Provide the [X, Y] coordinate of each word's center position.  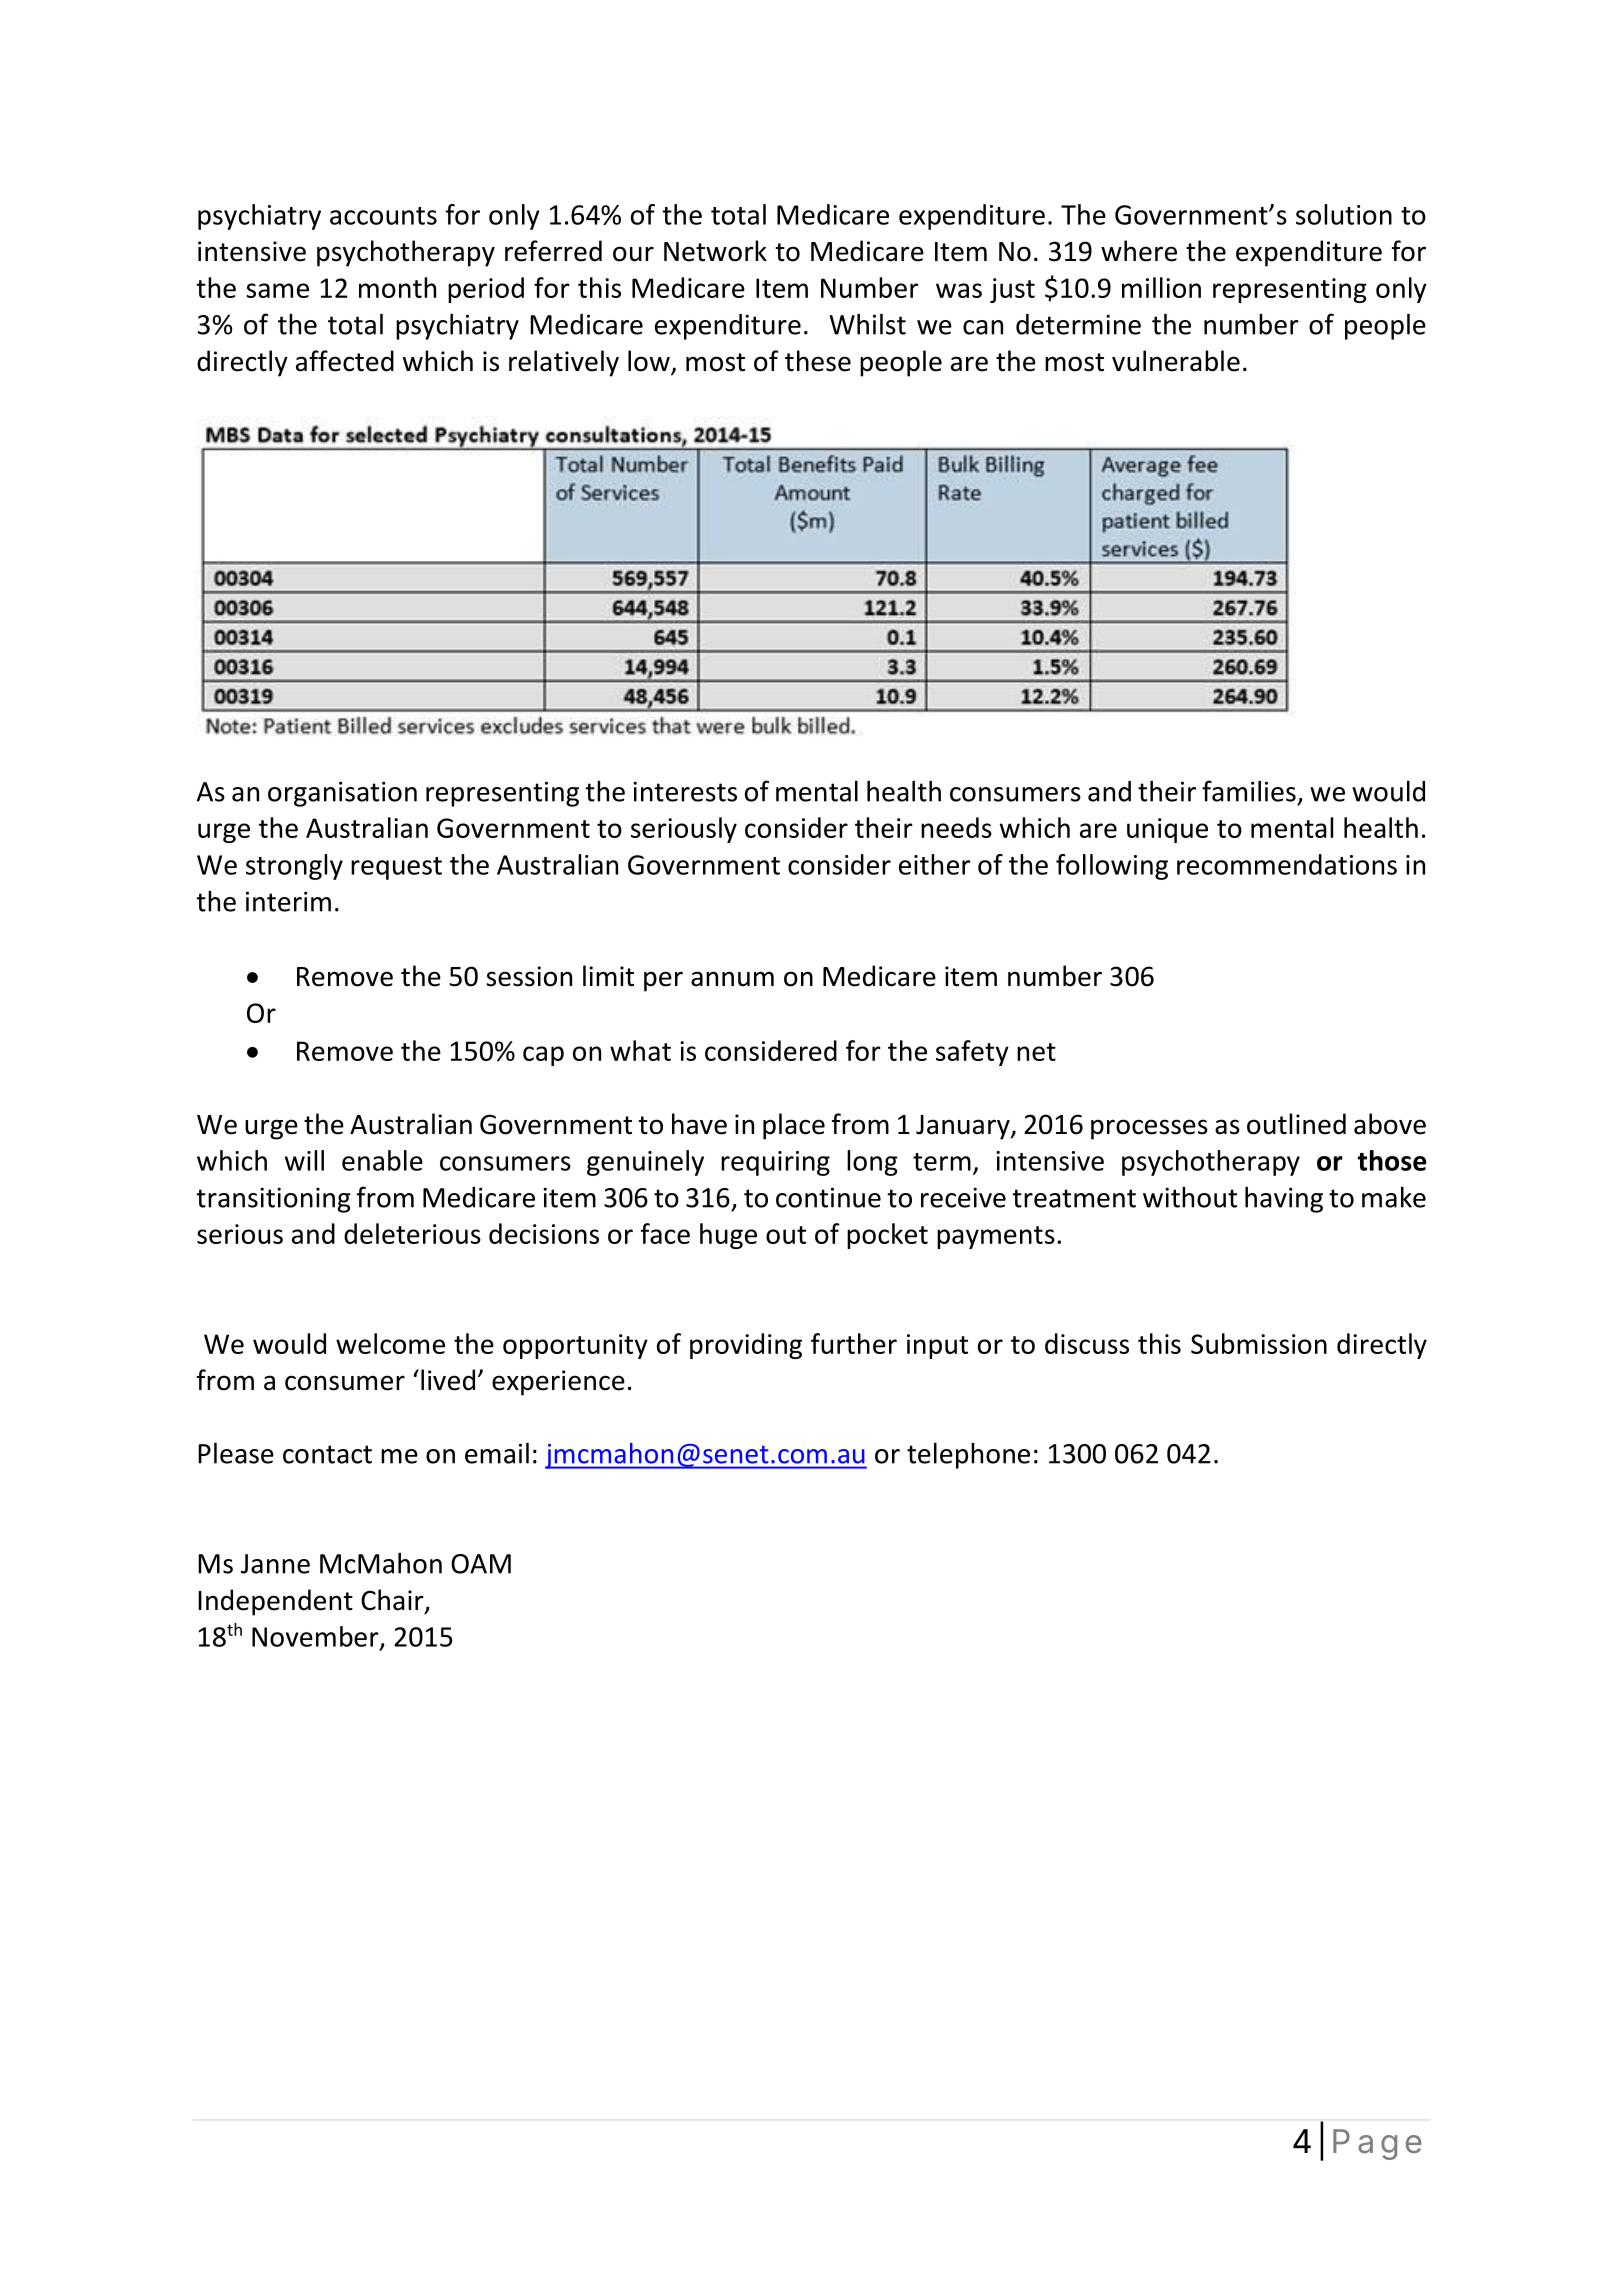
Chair [393, 1601]
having [1284, 1199]
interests [685, 791]
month [397, 287]
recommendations [1287, 864]
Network [715, 251]
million [1161, 287]
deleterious [412, 1233]
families [1249, 791]
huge [728, 1236]
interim [288, 901]
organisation [342, 794]
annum [732, 979]
